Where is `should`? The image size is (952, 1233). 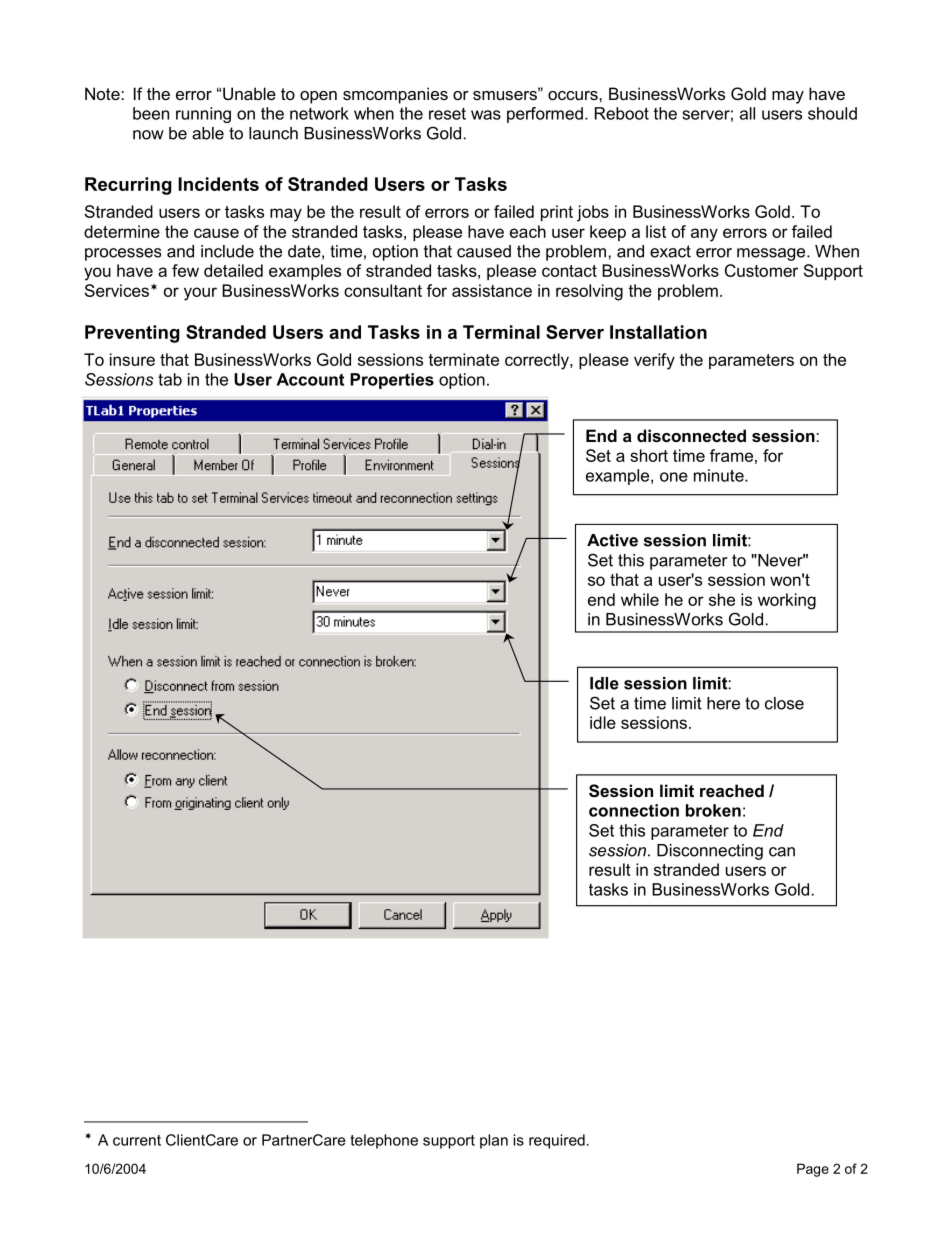
should is located at coordinates (832, 113).
